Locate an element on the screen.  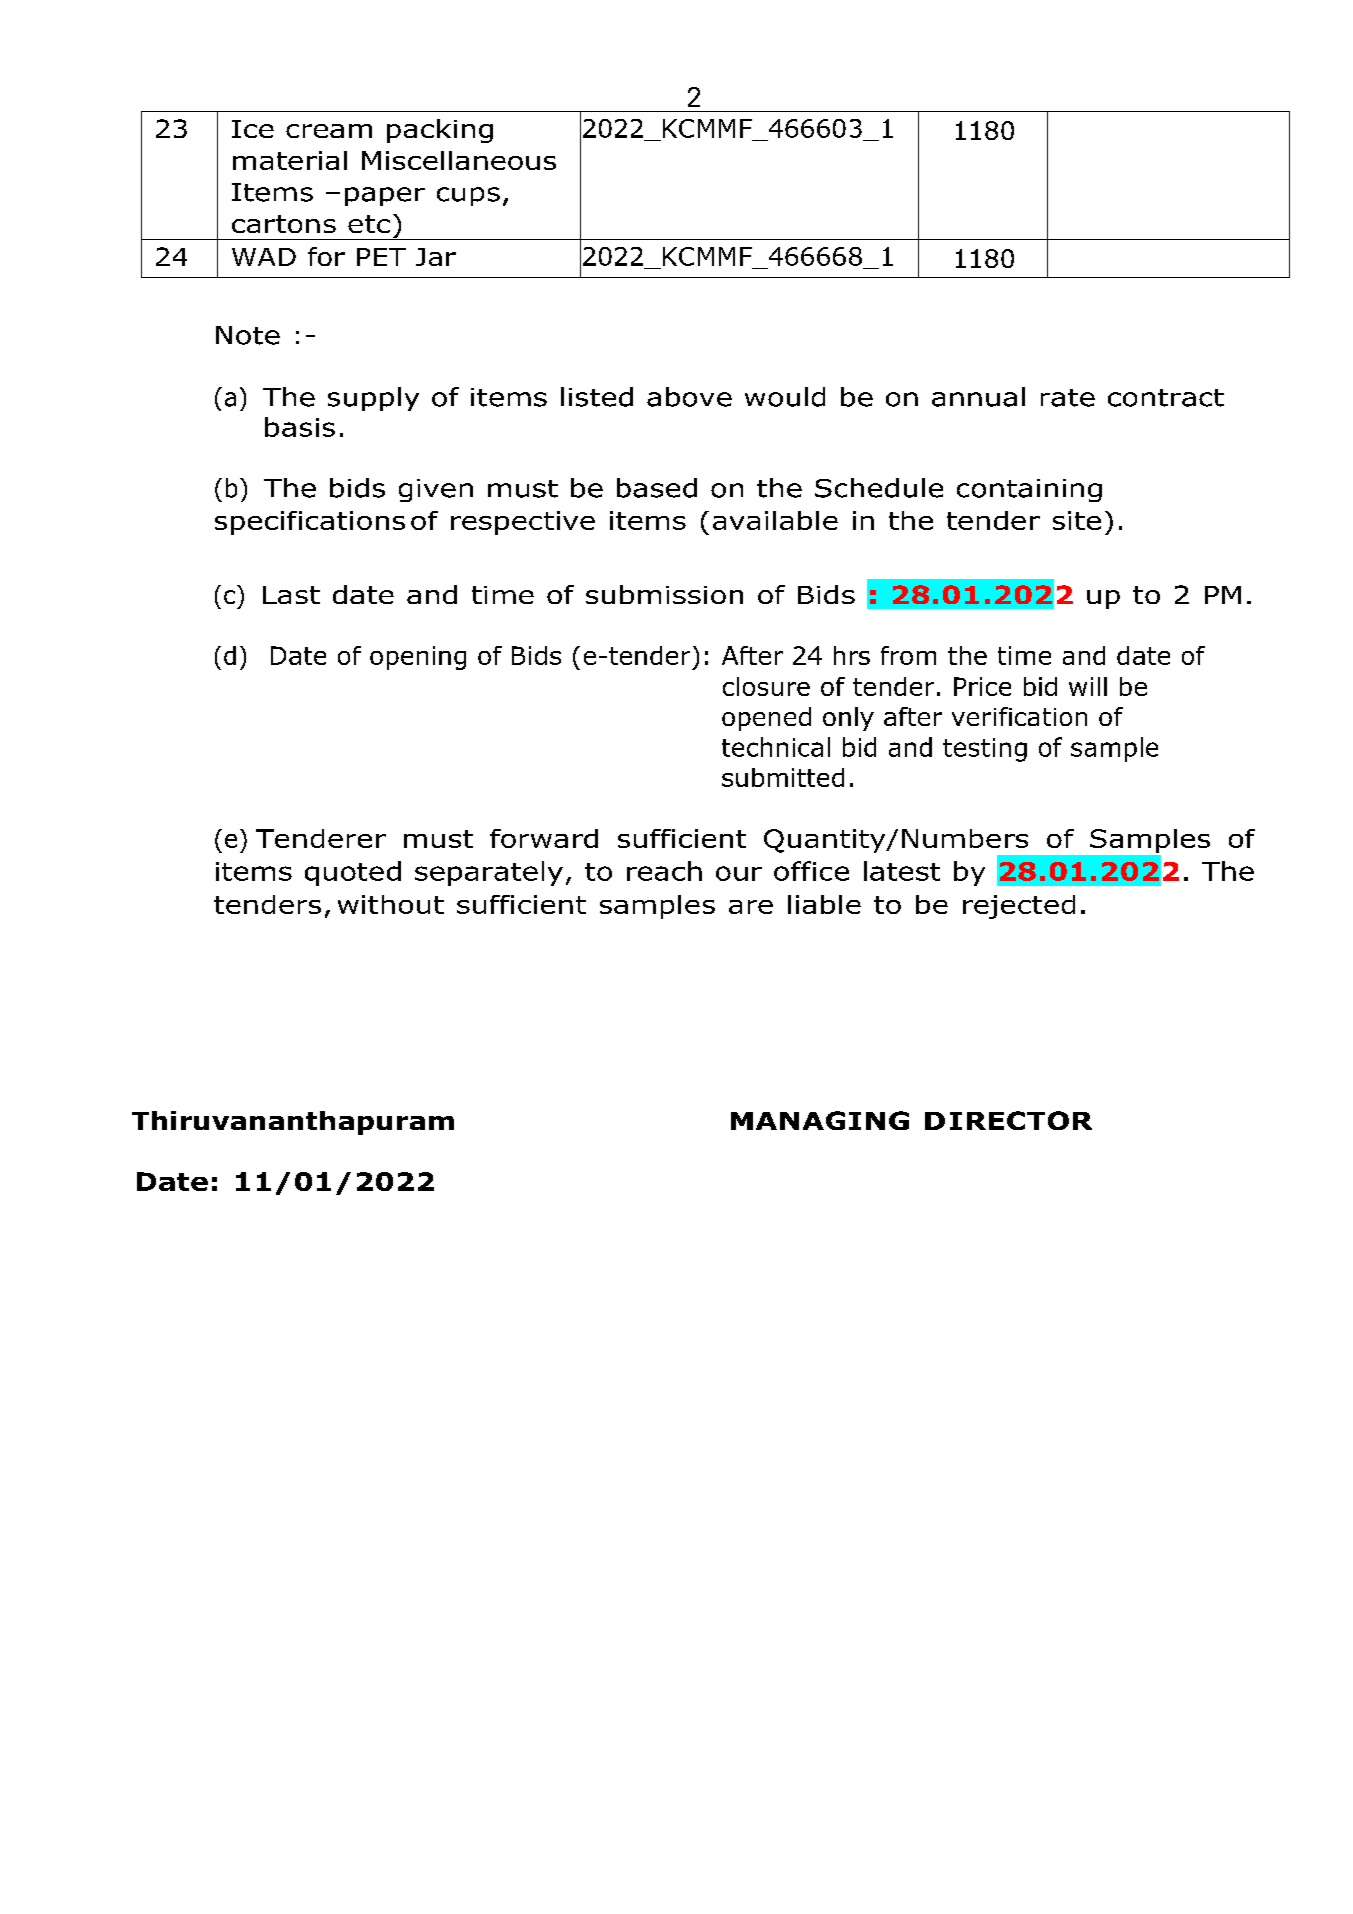
MANAGING is located at coordinates (820, 1120).
